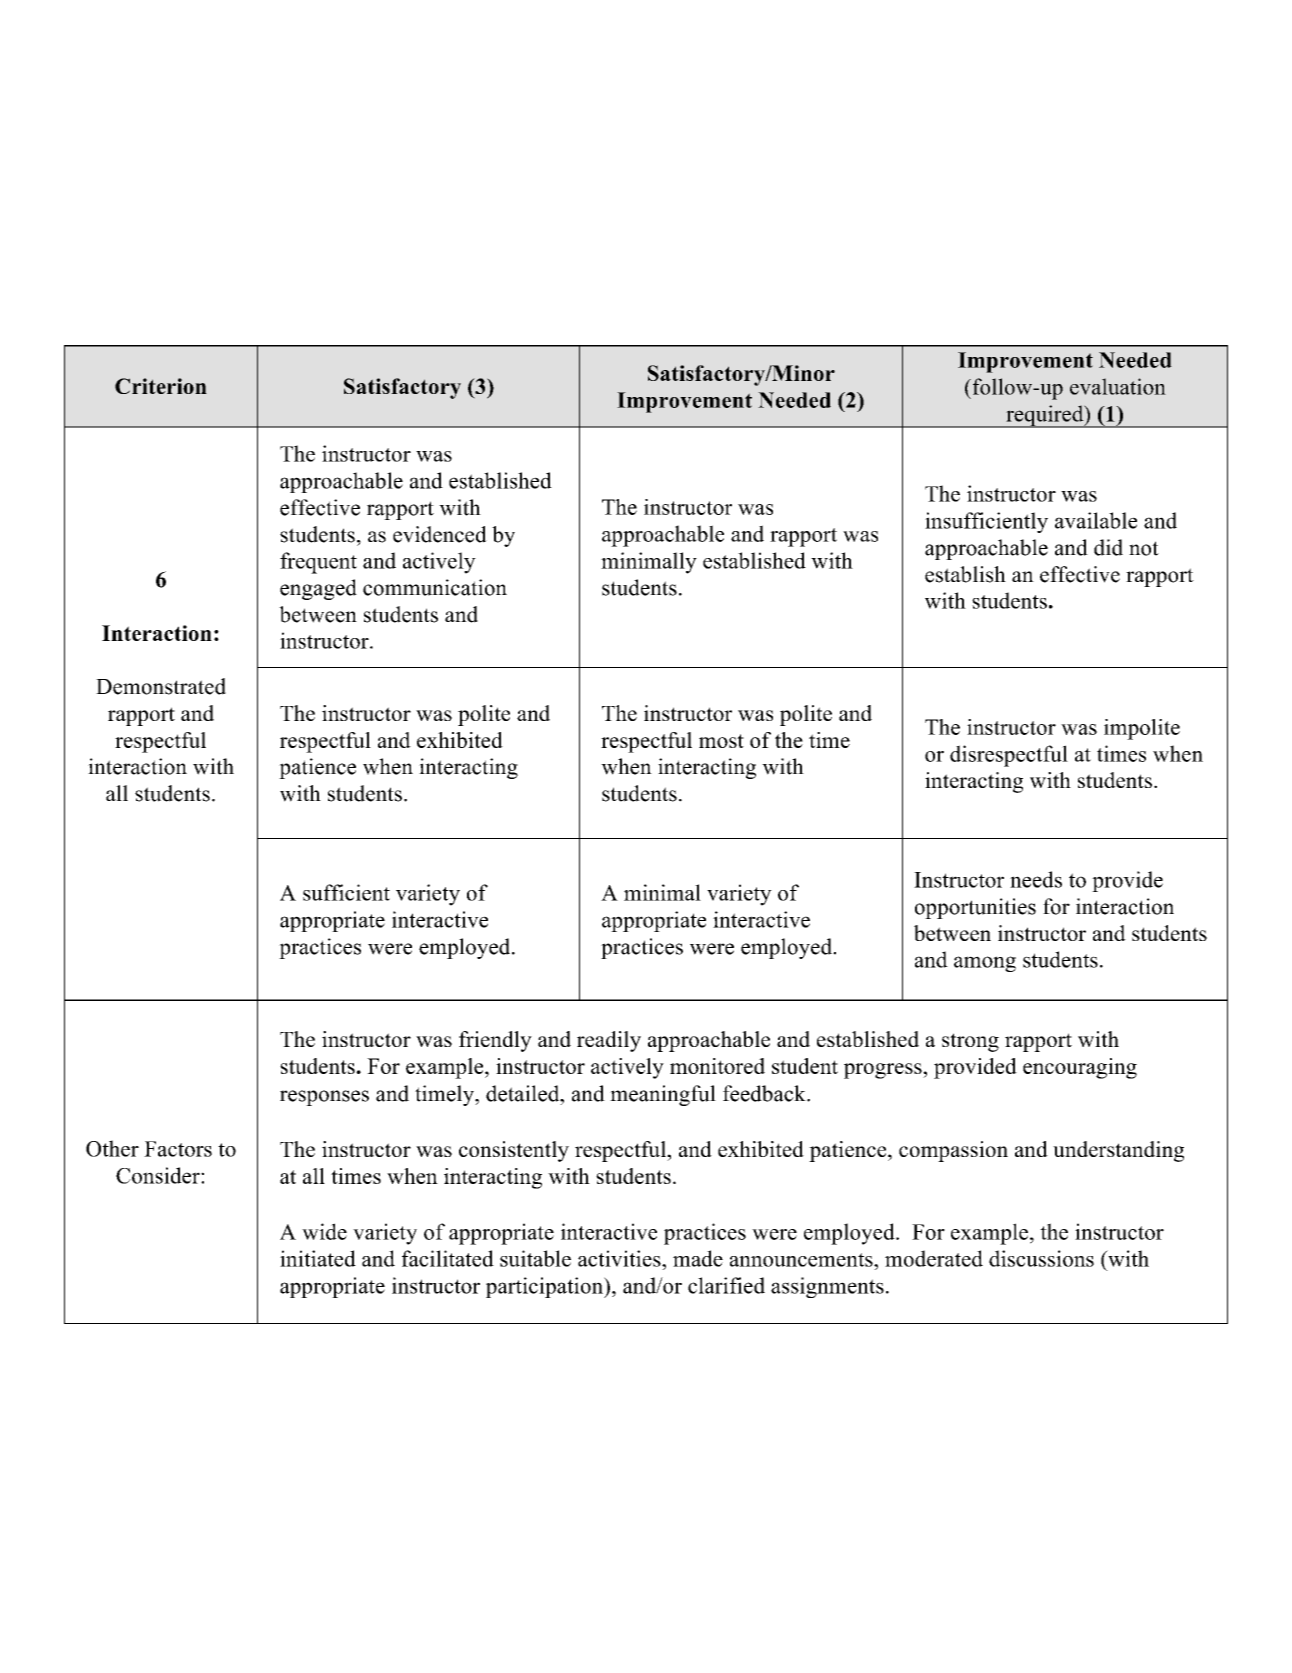 This screenshot has height=1673, width=1292. Describe the element at coordinates (440, 534) in the screenshot. I see `evidenced` at that location.
